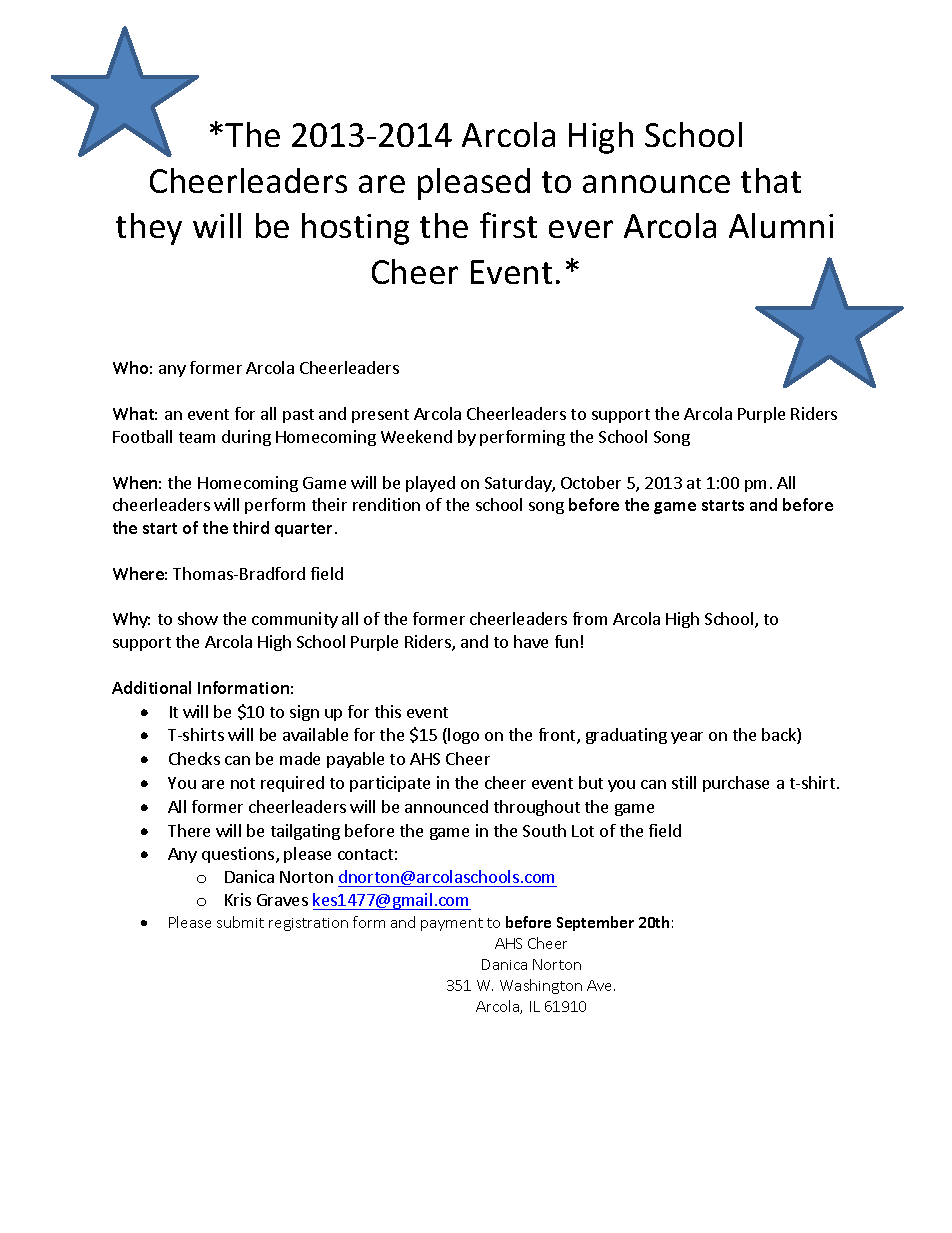  What do you see at coordinates (508, 225) in the screenshot?
I see `first` at bounding box center [508, 225].
